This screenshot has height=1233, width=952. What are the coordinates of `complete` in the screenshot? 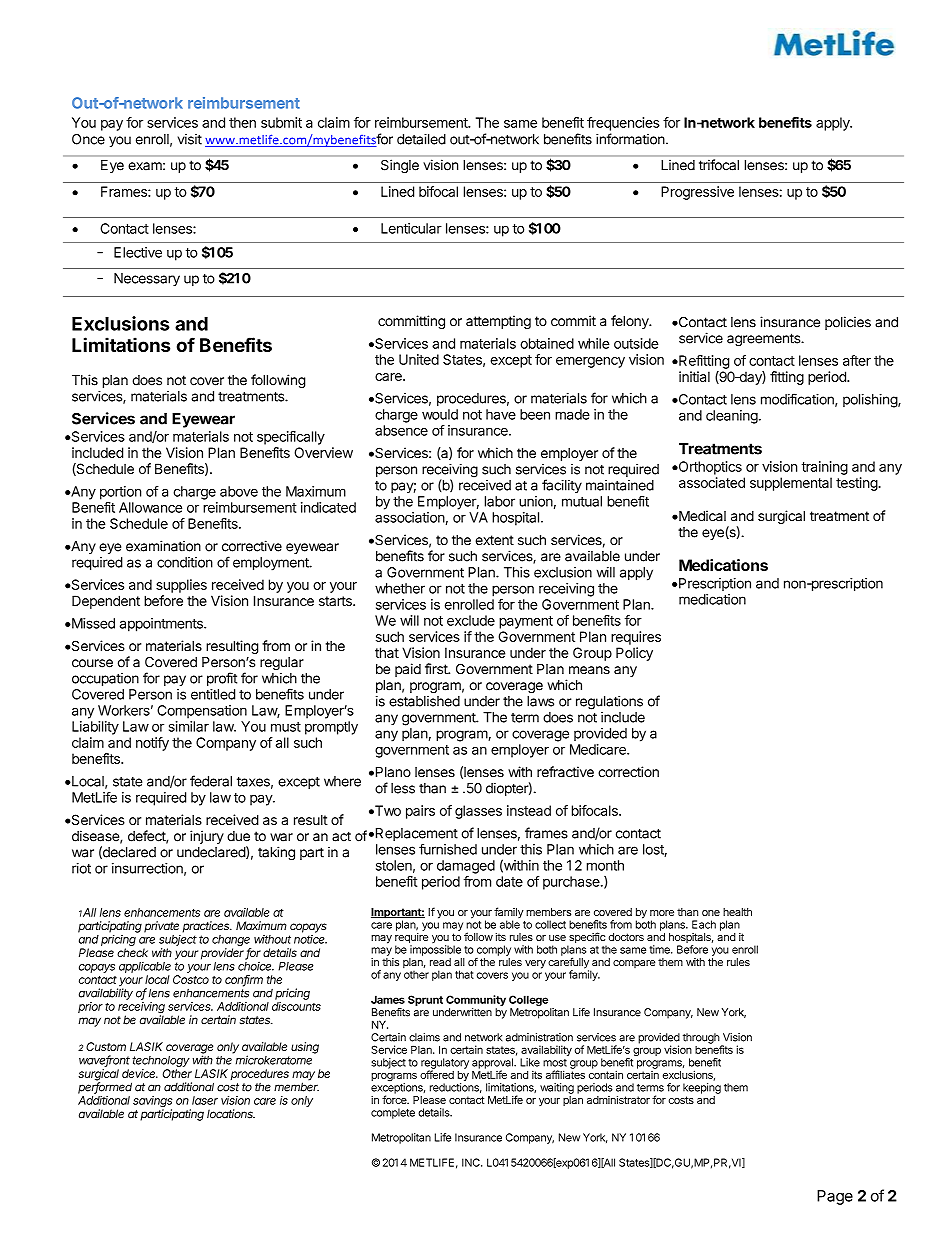 It's located at (393, 1113).
